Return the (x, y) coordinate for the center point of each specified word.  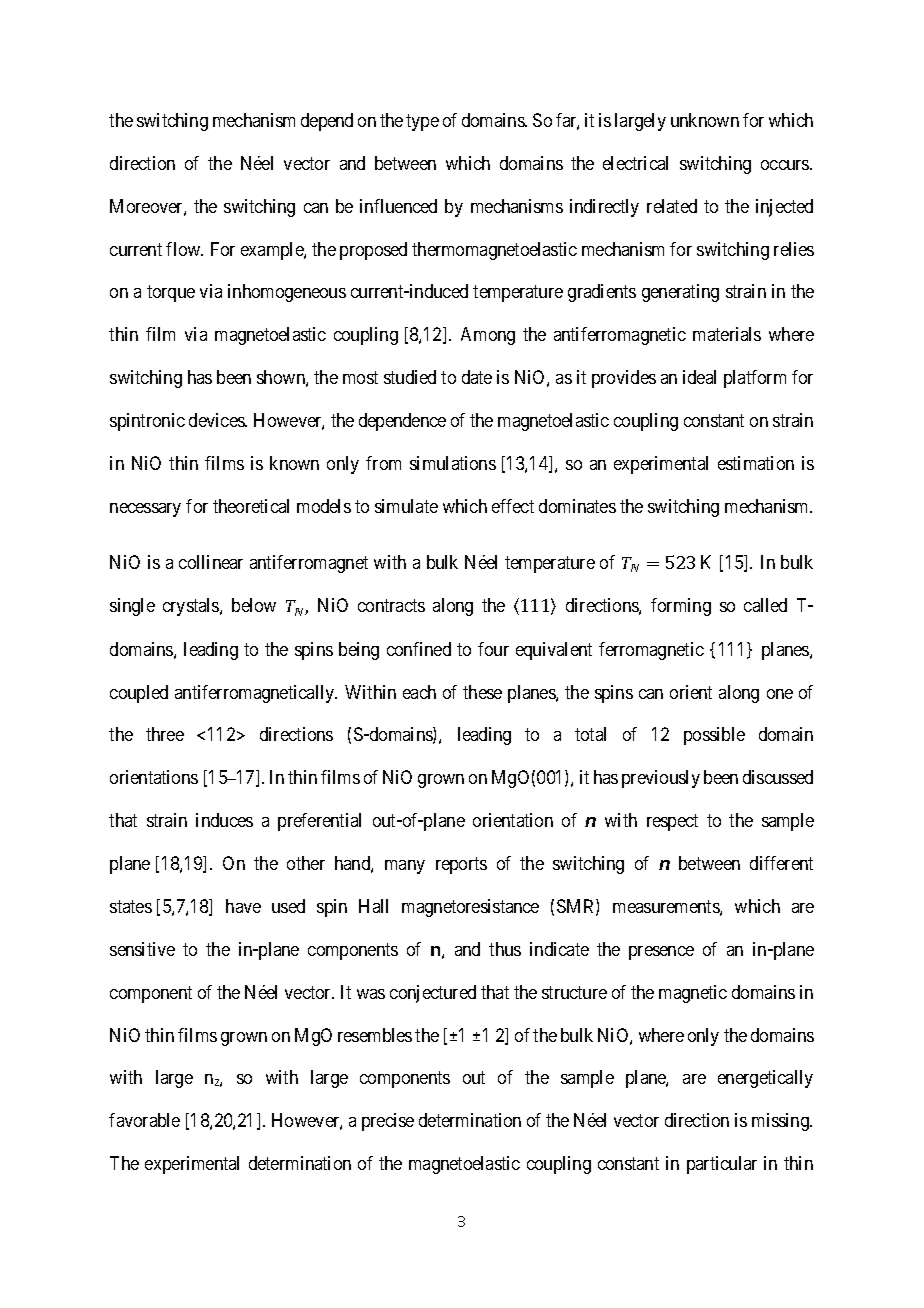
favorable (144, 1120)
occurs (786, 165)
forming (681, 607)
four (493, 649)
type (422, 122)
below (254, 605)
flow (184, 249)
